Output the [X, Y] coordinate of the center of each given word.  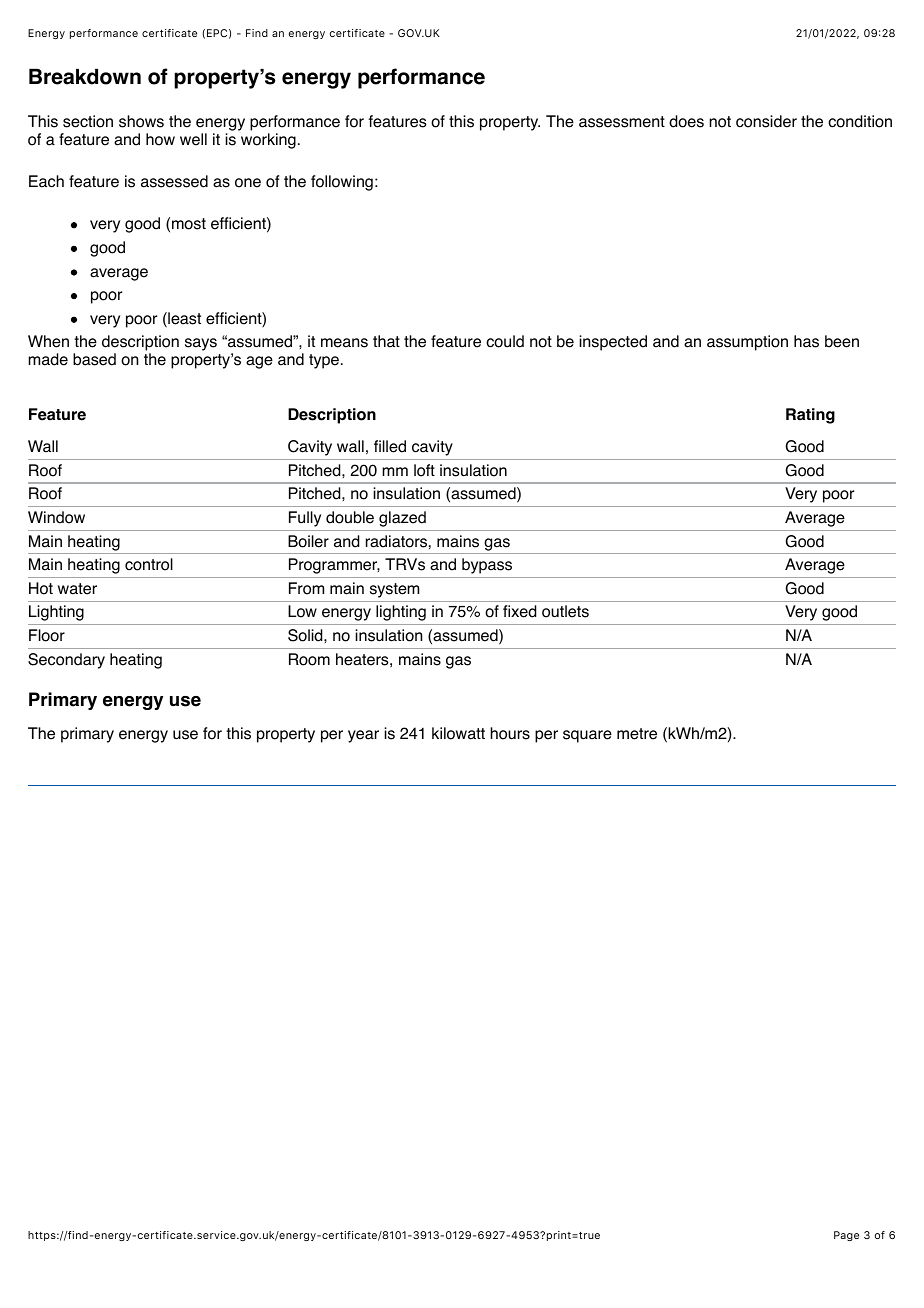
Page [846, 1236]
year [363, 736]
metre [637, 734]
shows [141, 121]
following [342, 183]
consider [766, 121]
